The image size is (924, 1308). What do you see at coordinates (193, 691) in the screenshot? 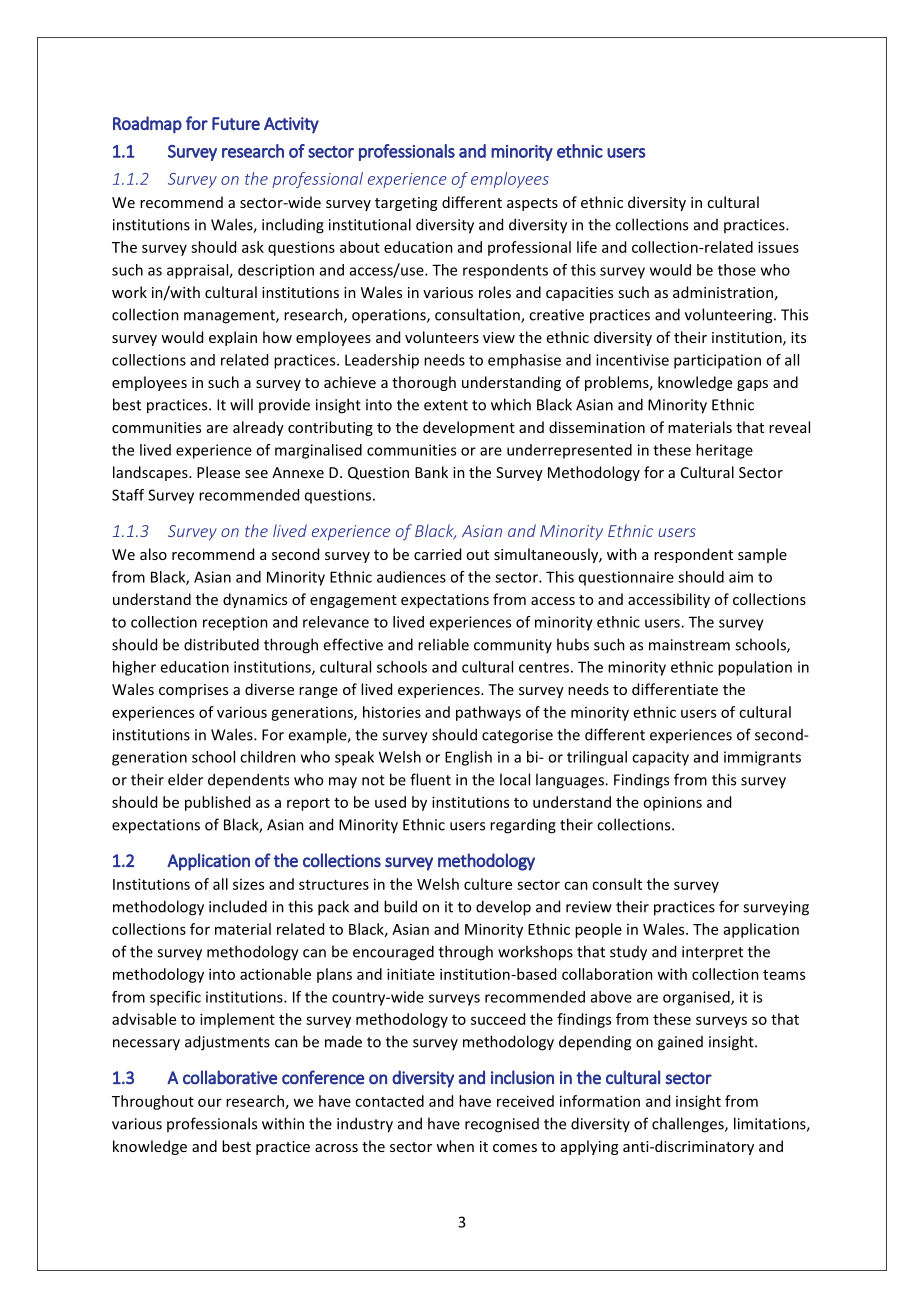
I see `comprises` at bounding box center [193, 691].
